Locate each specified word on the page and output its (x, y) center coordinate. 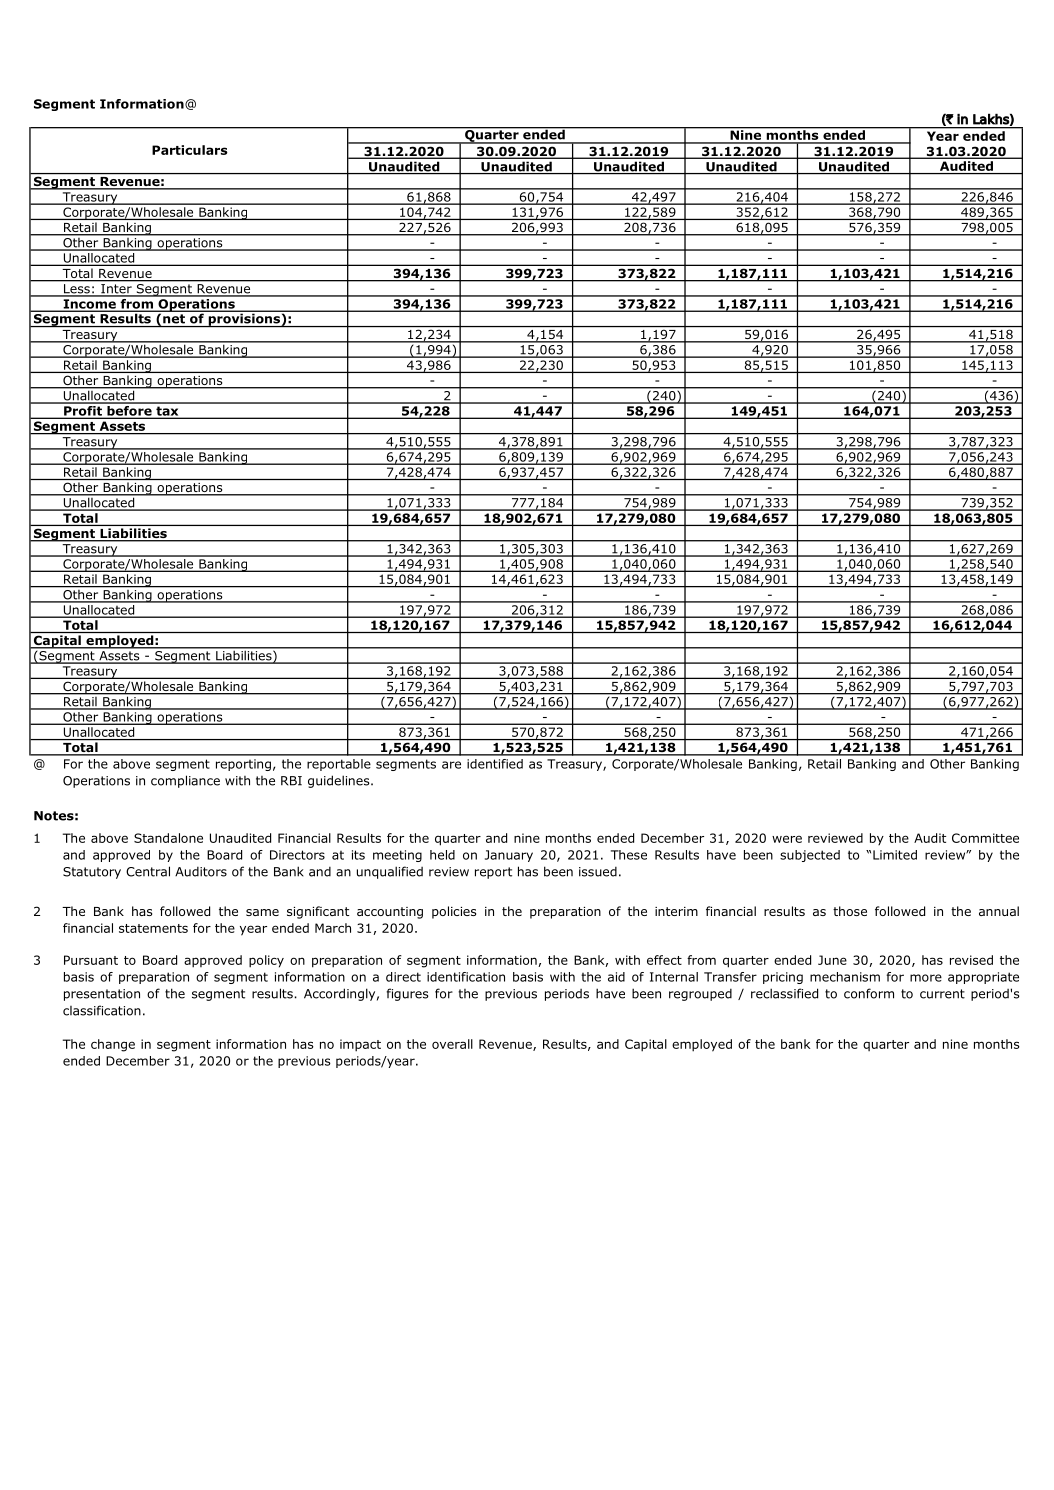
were (787, 839)
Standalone (168, 838)
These (629, 855)
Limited (895, 855)
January (509, 856)
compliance (185, 781)
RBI (291, 781)
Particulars (190, 150)
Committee (985, 838)
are (451, 765)
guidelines (340, 781)
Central (148, 871)
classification (102, 1010)
